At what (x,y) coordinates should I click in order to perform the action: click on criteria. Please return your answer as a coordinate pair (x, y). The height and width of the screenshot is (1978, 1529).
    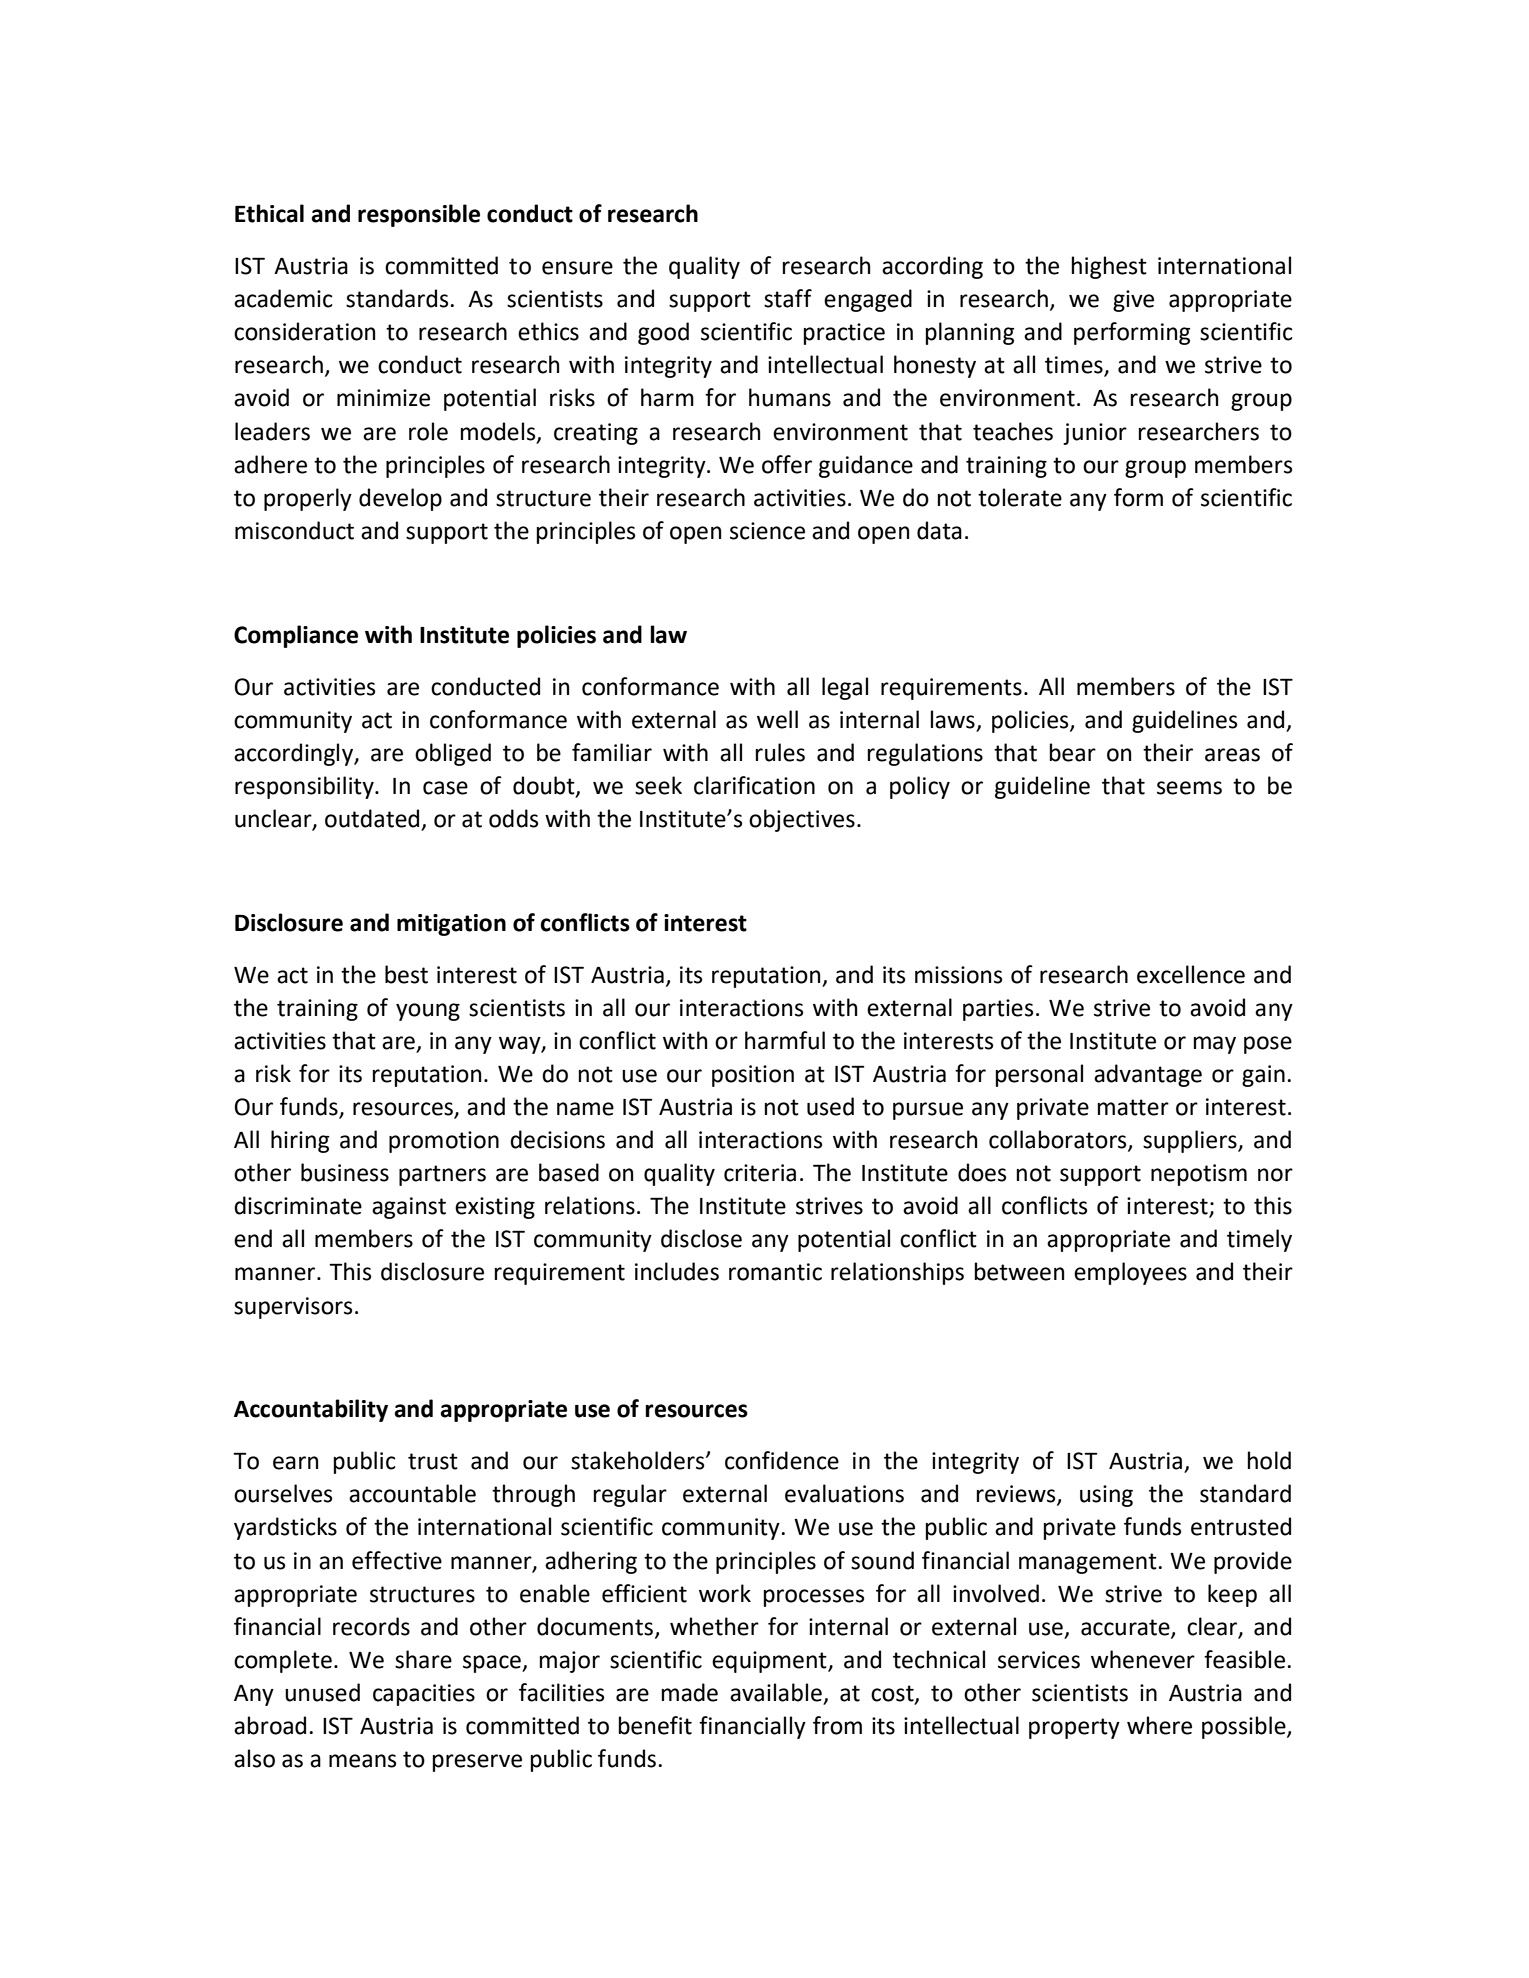
    Looking at the image, I should click on (760, 1173).
